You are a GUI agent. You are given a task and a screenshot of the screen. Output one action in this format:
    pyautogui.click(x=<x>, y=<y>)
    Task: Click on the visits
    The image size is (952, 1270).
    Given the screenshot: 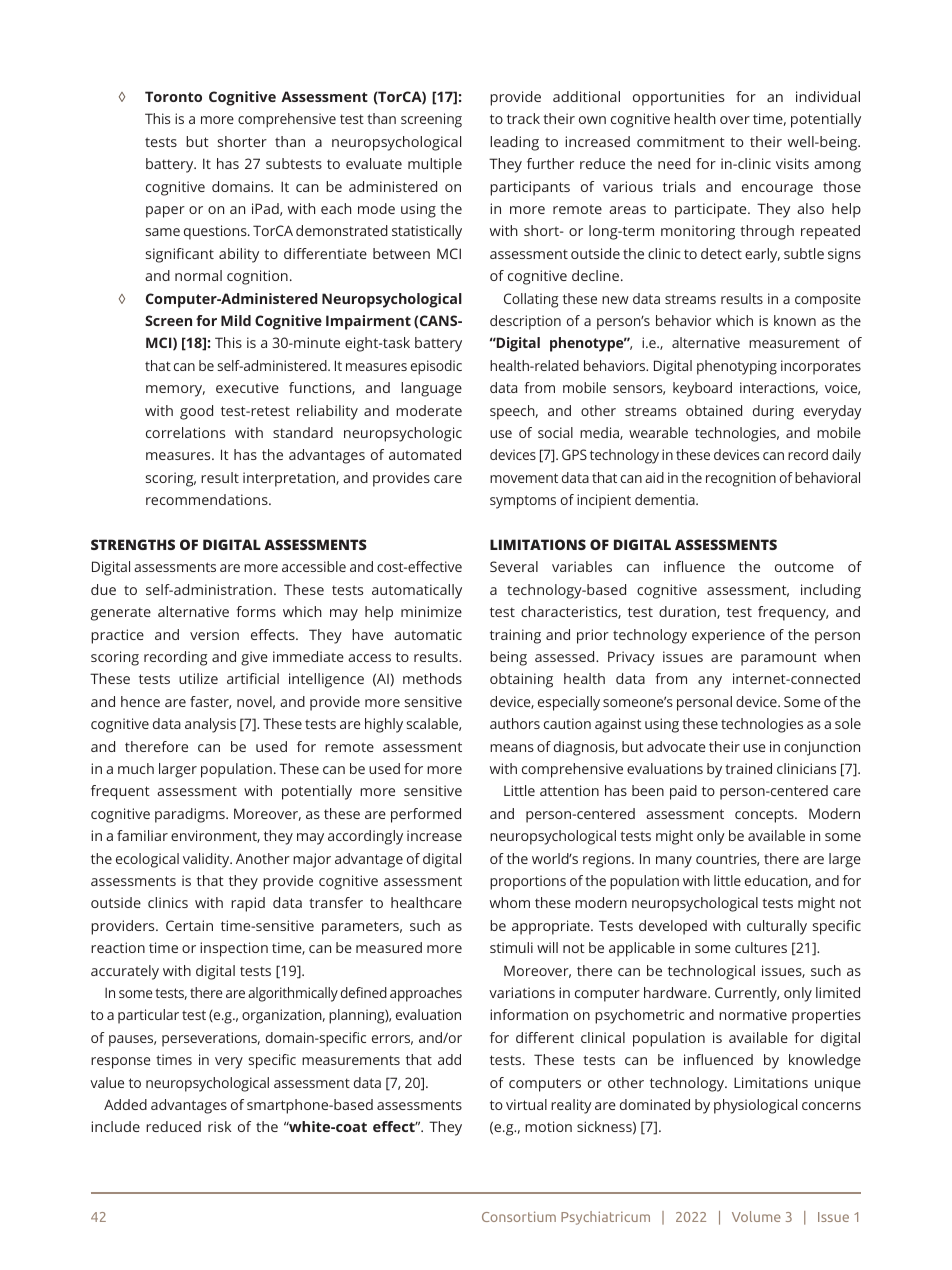 What is the action you would take?
    pyautogui.click(x=792, y=163)
